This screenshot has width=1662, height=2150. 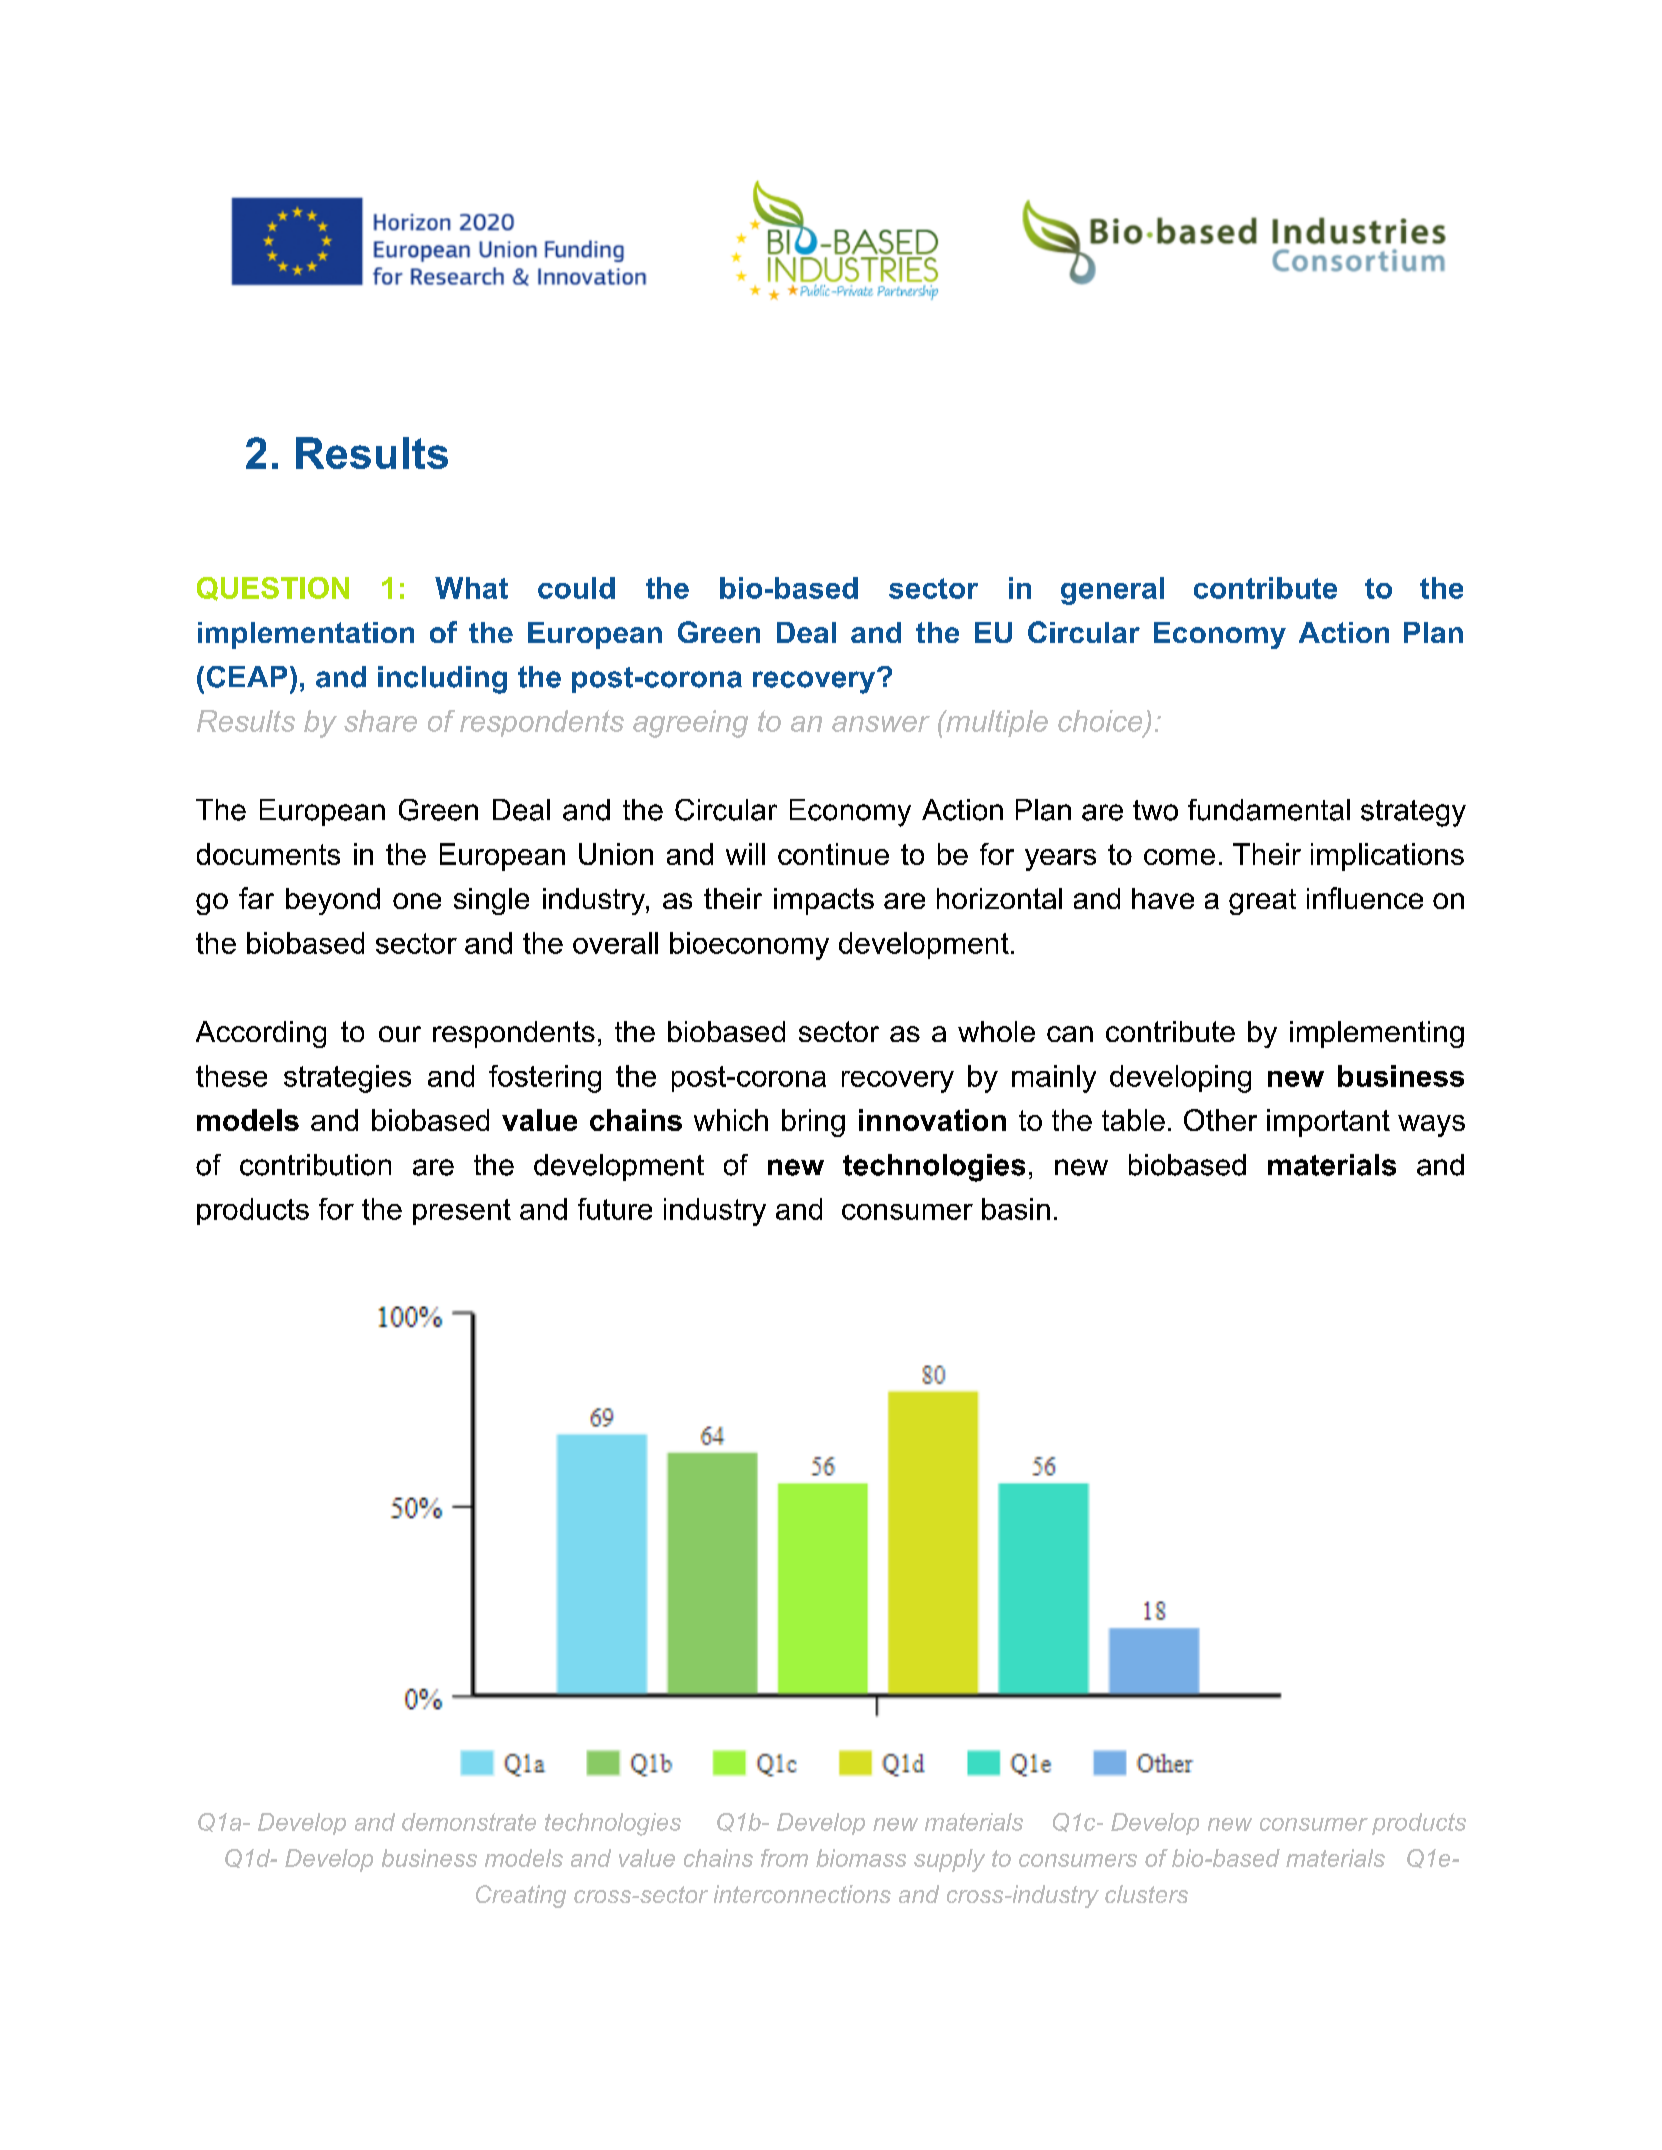 What do you see at coordinates (469, 1822) in the screenshot?
I see `demonstrate` at bounding box center [469, 1822].
